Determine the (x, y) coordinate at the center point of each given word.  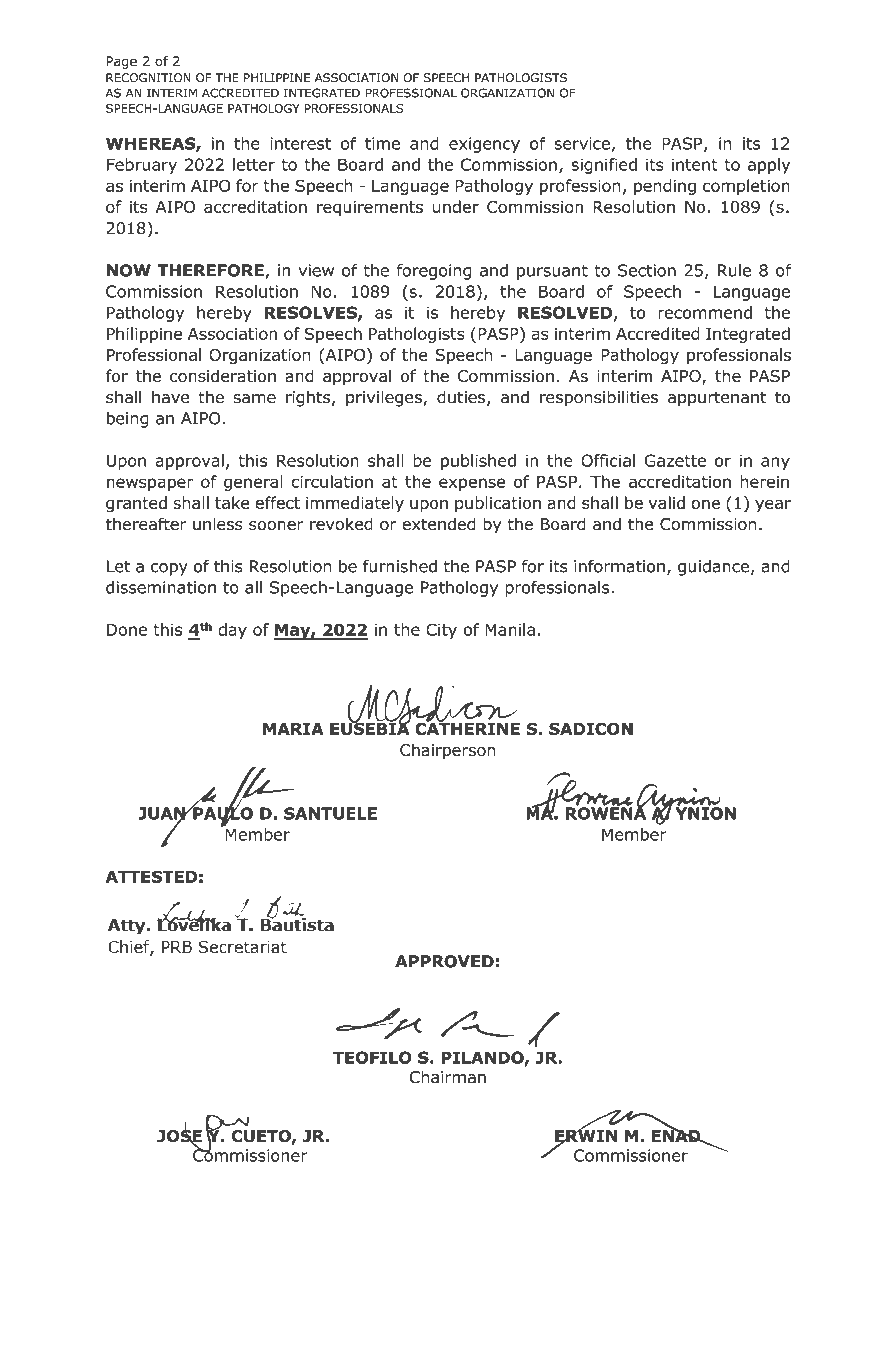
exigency (484, 145)
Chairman (448, 1077)
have (170, 397)
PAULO (222, 813)
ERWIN (586, 1136)
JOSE (179, 1136)
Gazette (675, 460)
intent (695, 164)
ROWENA (605, 812)
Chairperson (448, 752)
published (478, 462)
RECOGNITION (148, 78)
